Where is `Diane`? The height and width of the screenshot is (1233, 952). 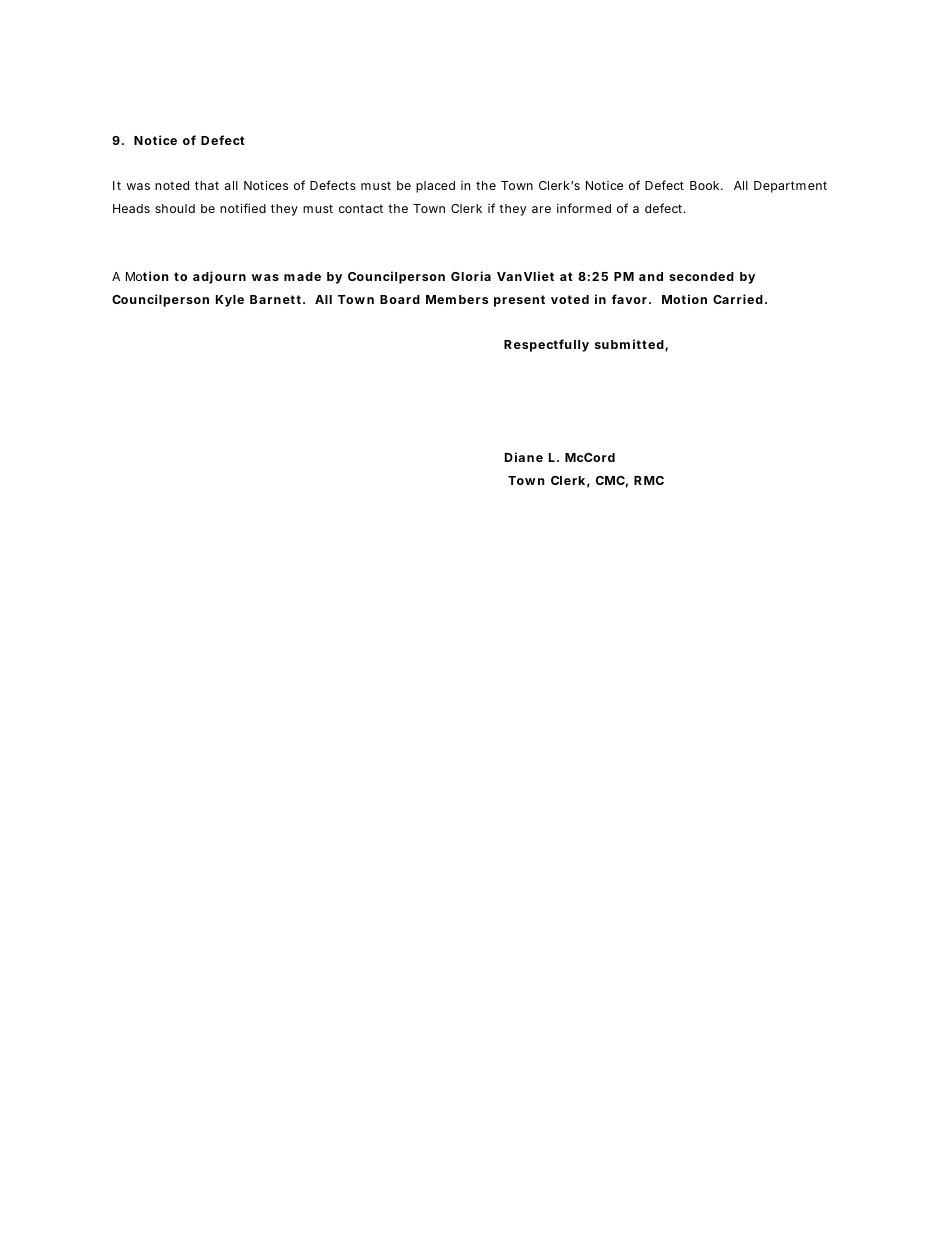
Diane is located at coordinates (524, 457).
